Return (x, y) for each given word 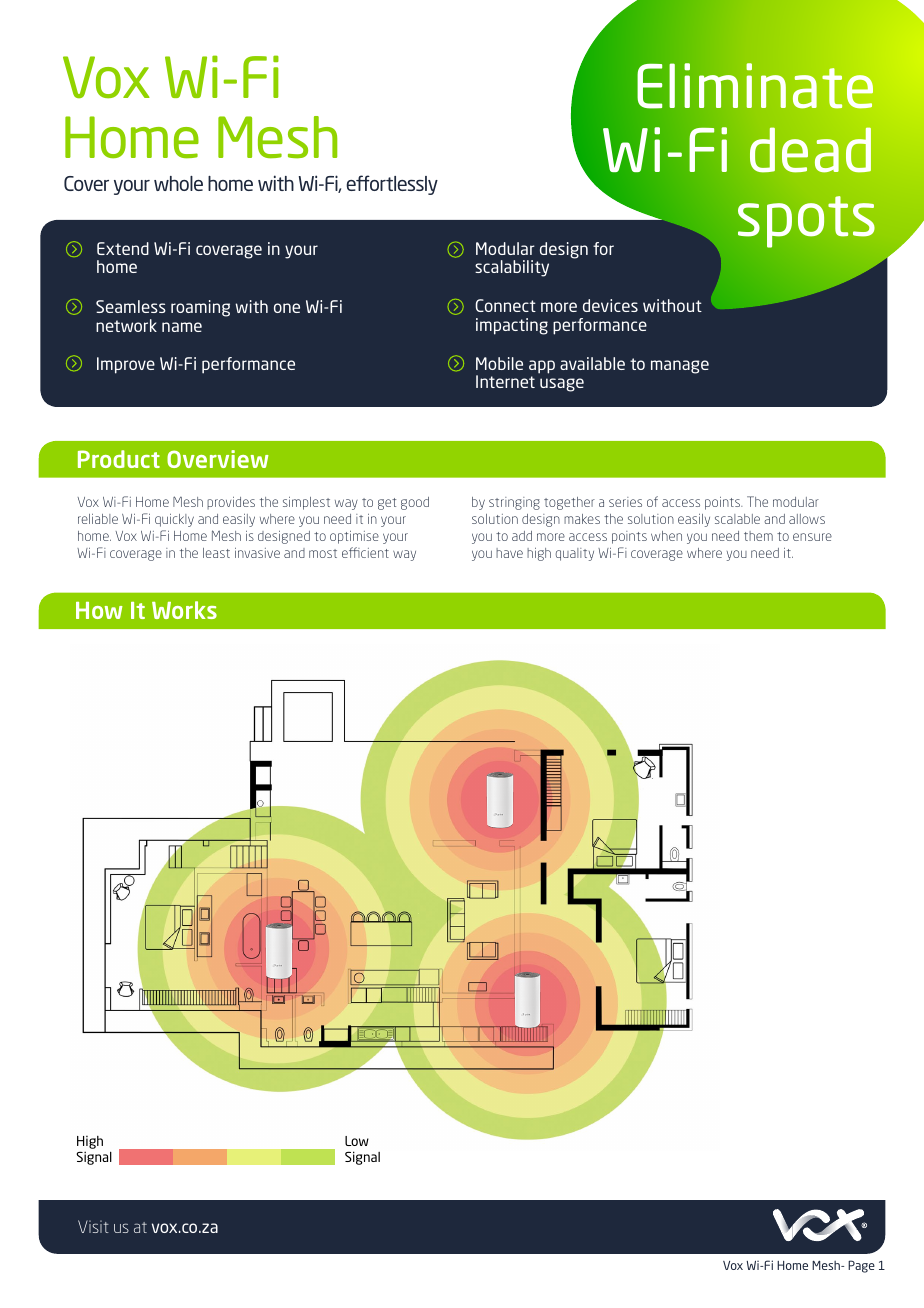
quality (574, 554)
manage (680, 367)
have (509, 553)
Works (184, 610)
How (99, 610)
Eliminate (755, 86)
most (323, 553)
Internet (505, 381)
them (758, 536)
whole (178, 183)
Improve (126, 365)
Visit (93, 1226)
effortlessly (392, 185)
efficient (365, 552)
